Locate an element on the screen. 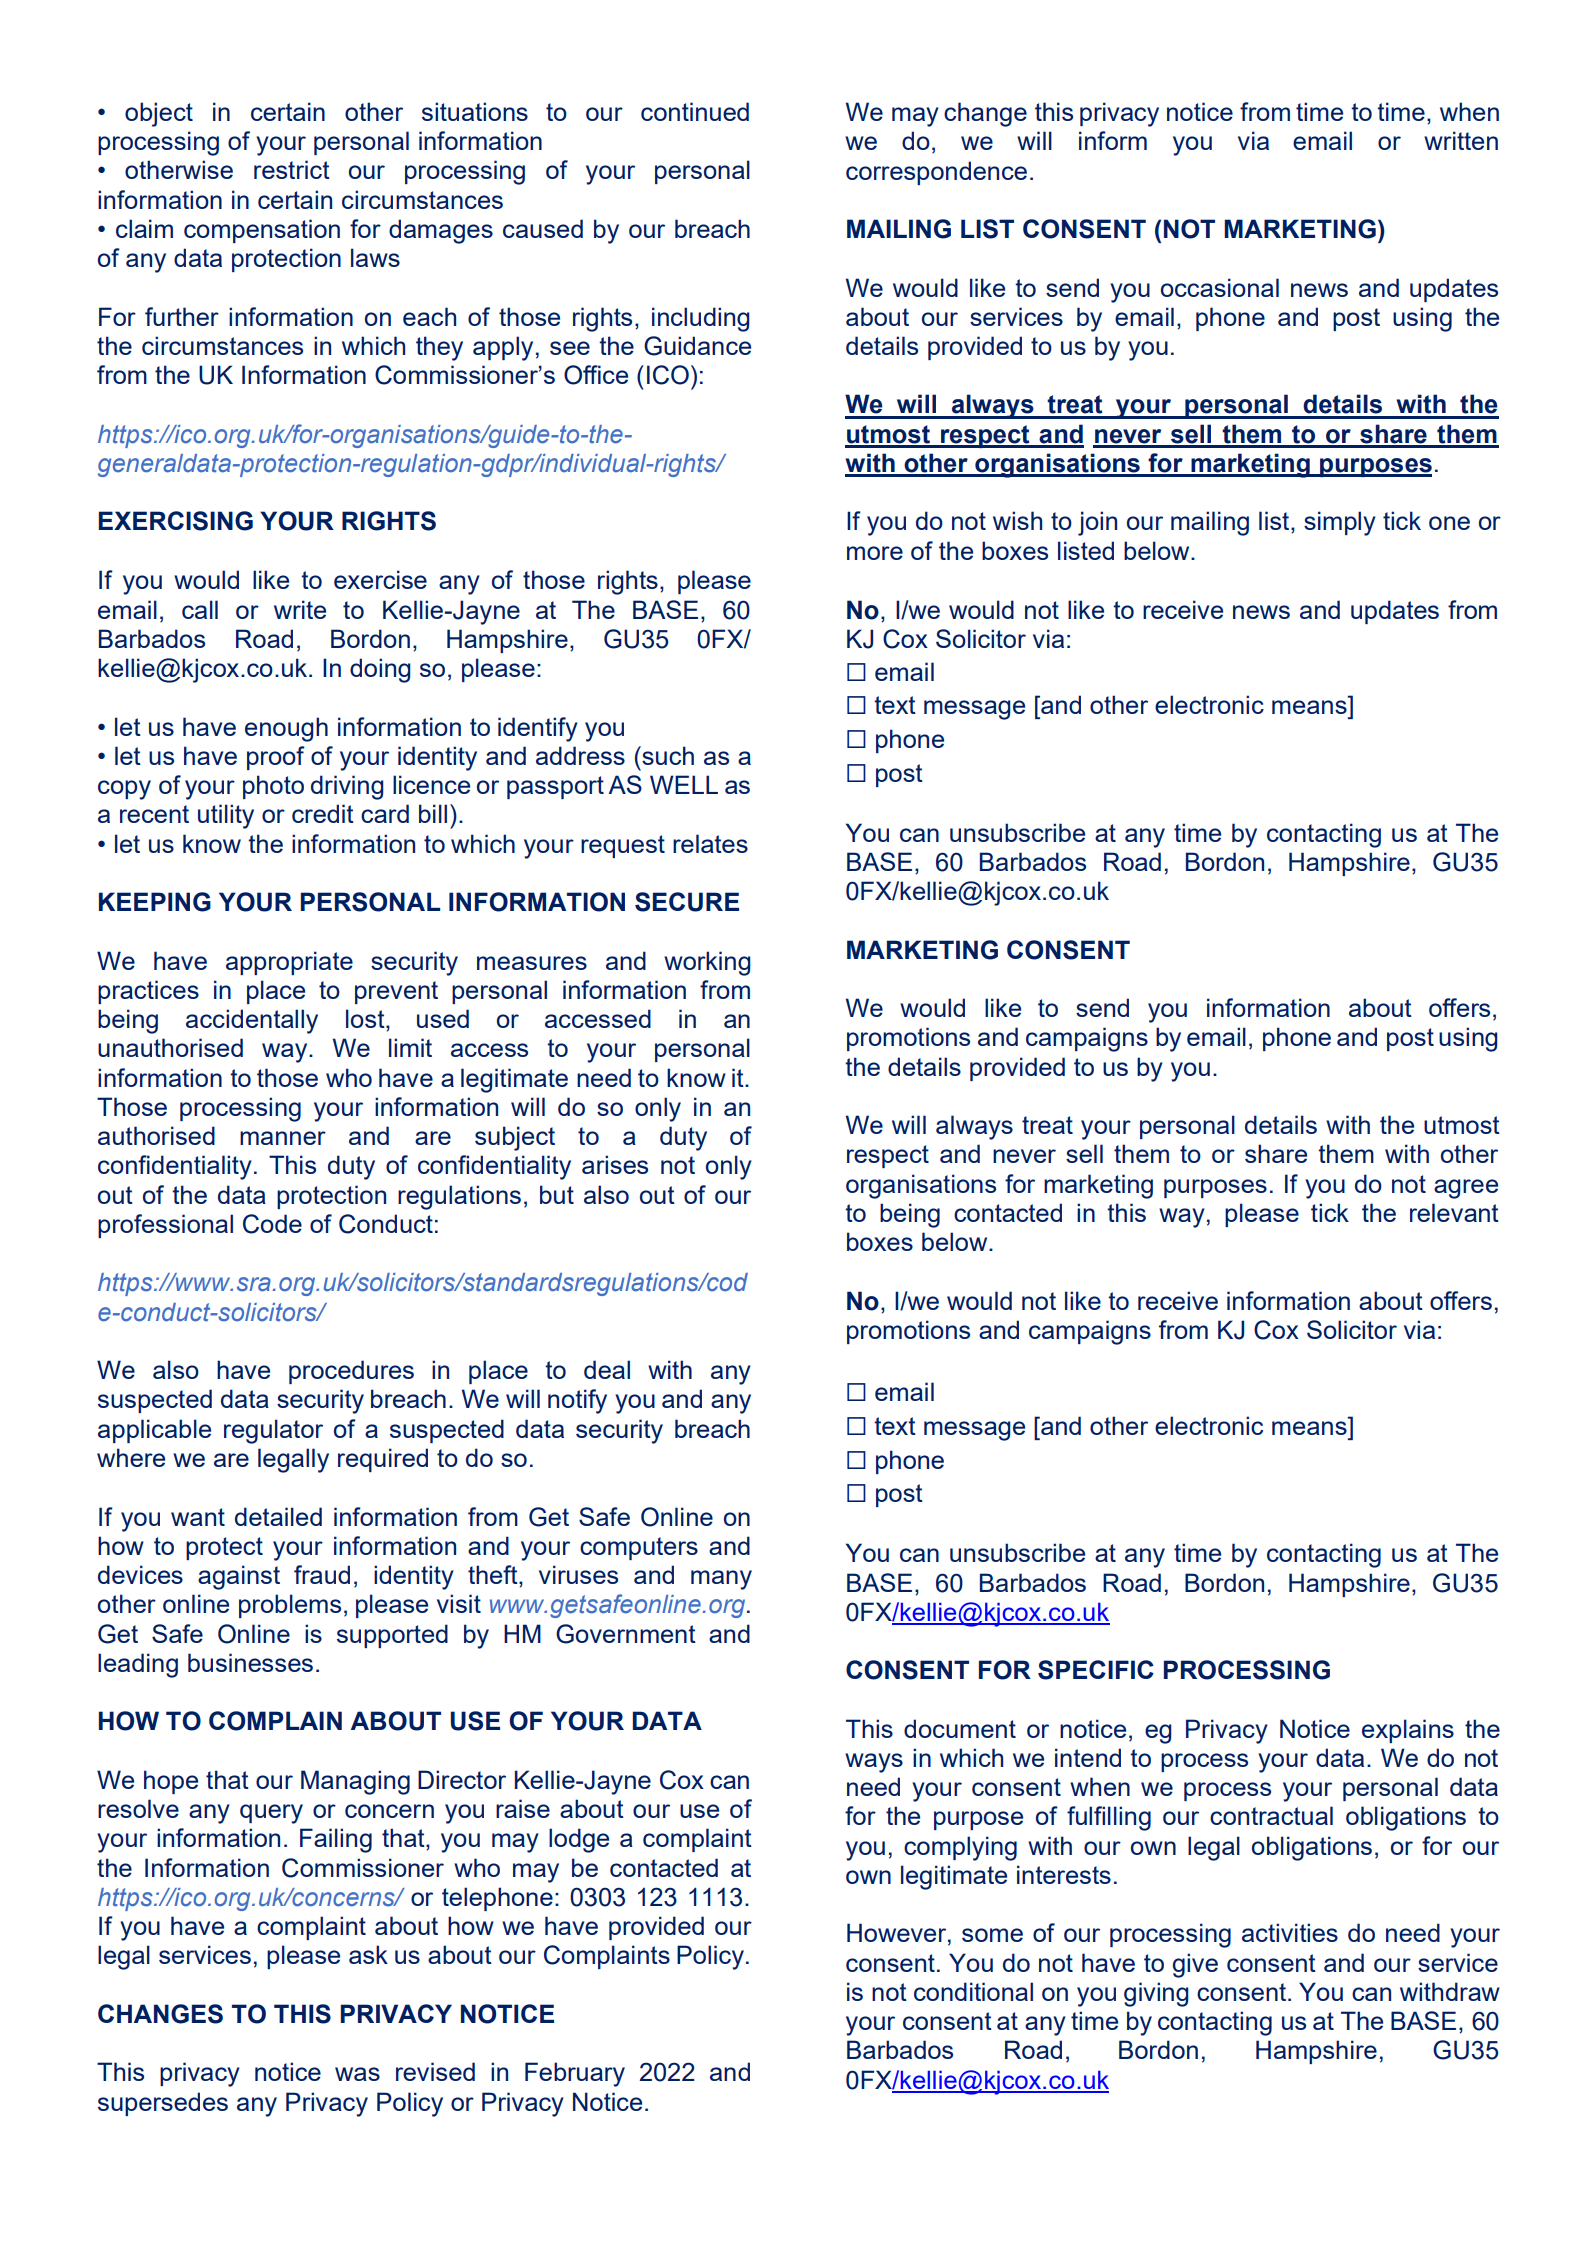  more is located at coordinates (875, 553).
